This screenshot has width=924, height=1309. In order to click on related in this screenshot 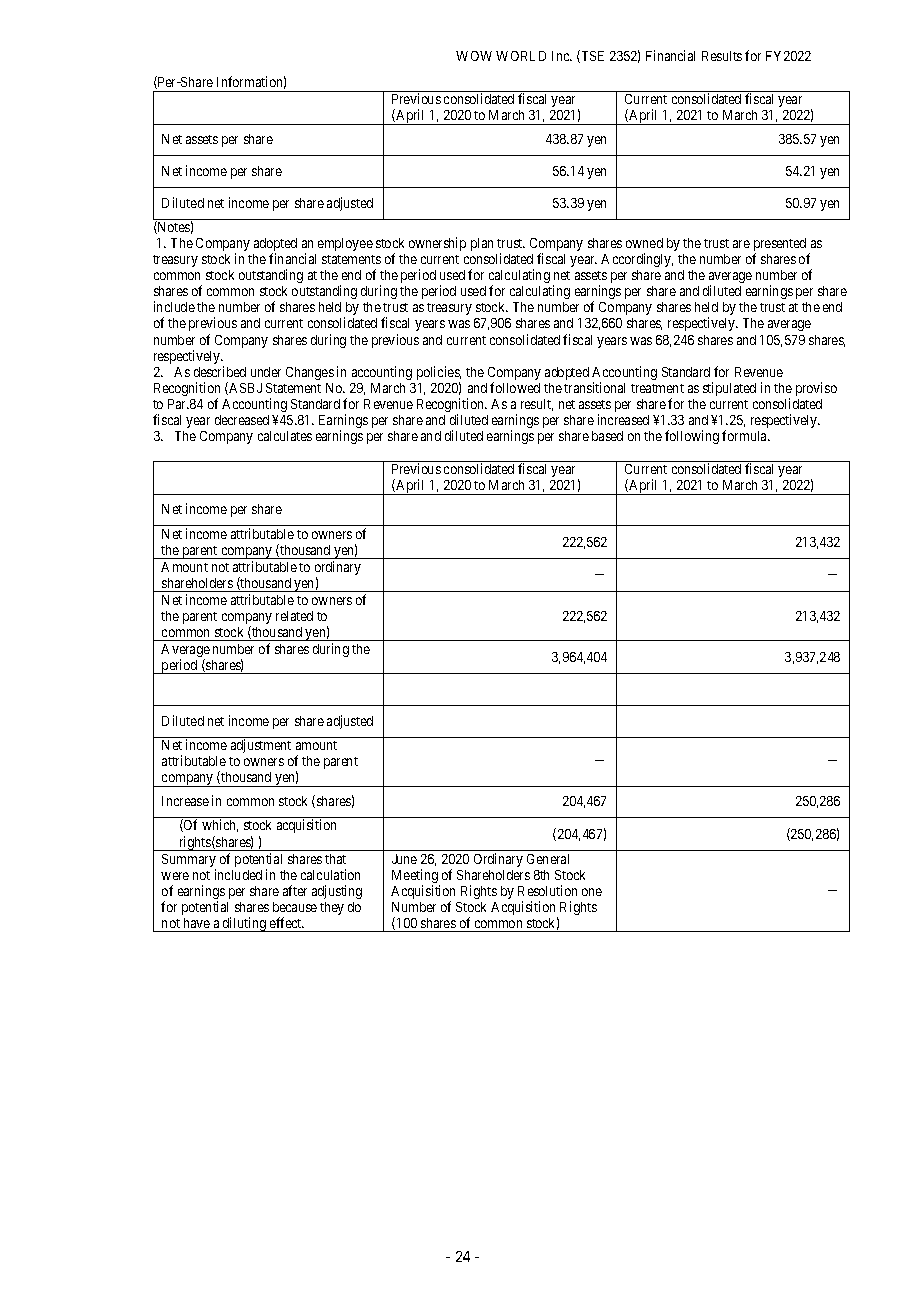, I will do `click(294, 616)`.
